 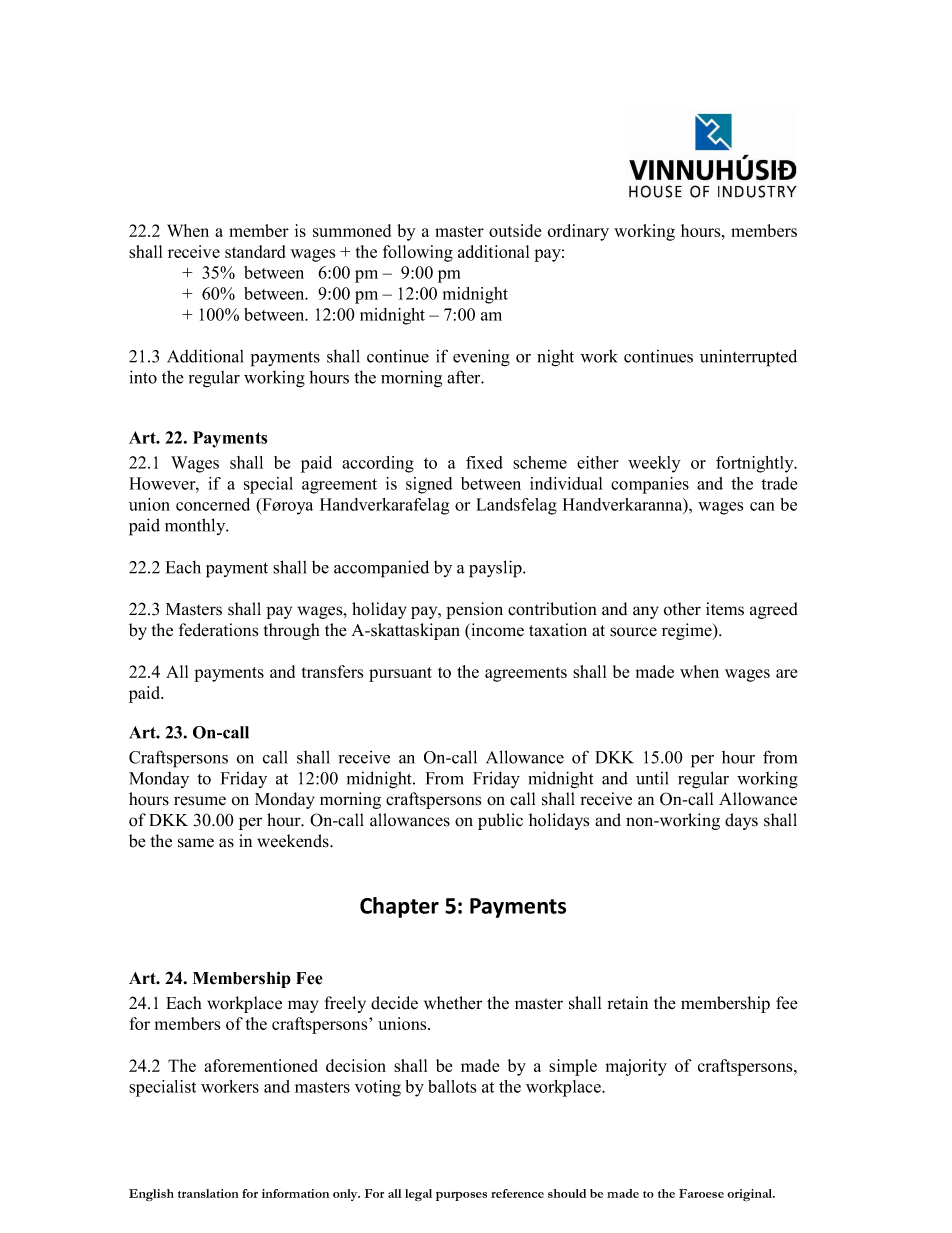 What do you see at coordinates (213, 504) in the image?
I see `concerned` at bounding box center [213, 504].
